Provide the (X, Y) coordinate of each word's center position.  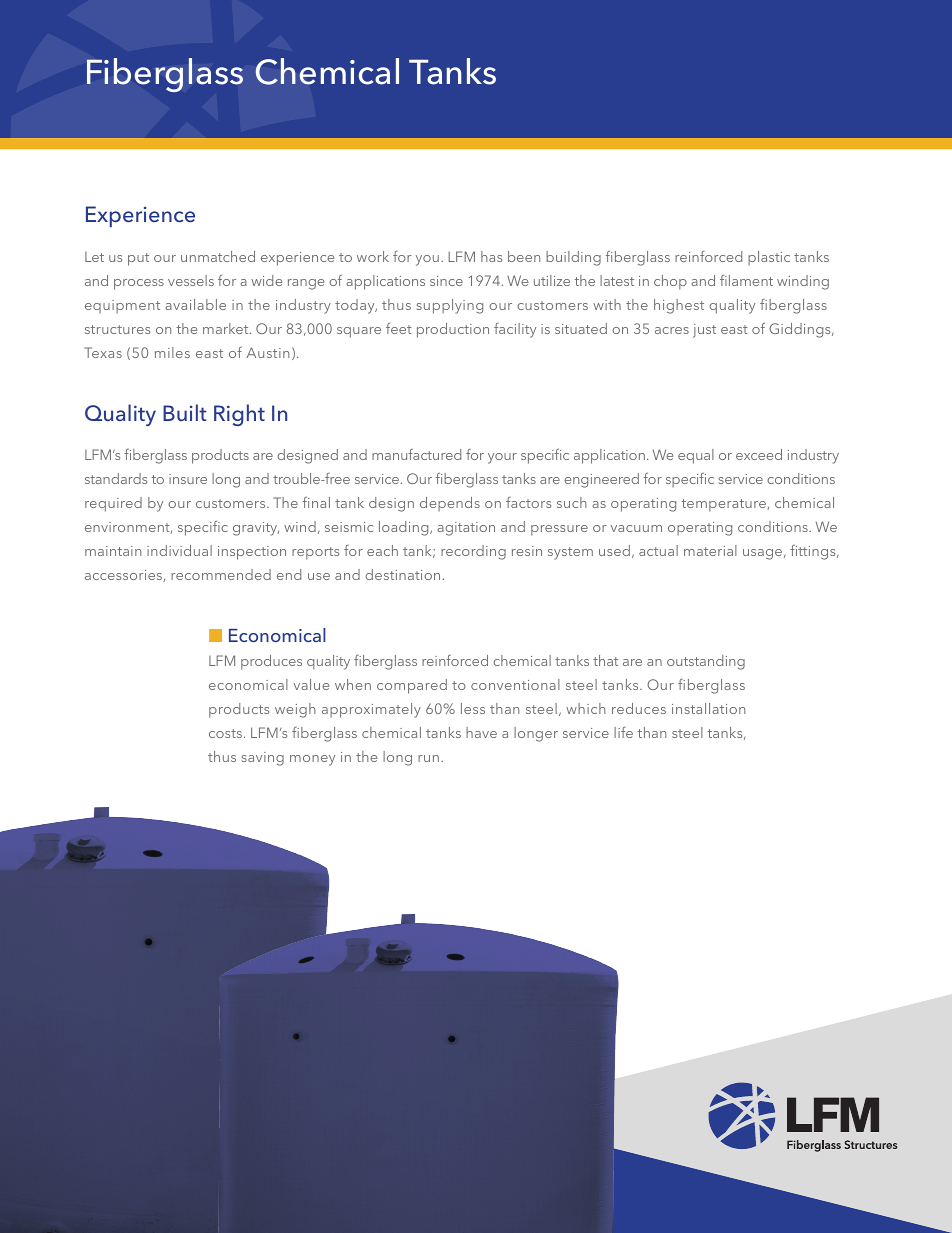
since (446, 281)
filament (746, 280)
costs (225, 733)
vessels (191, 280)
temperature (724, 505)
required (113, 504)
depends (450, 504)
